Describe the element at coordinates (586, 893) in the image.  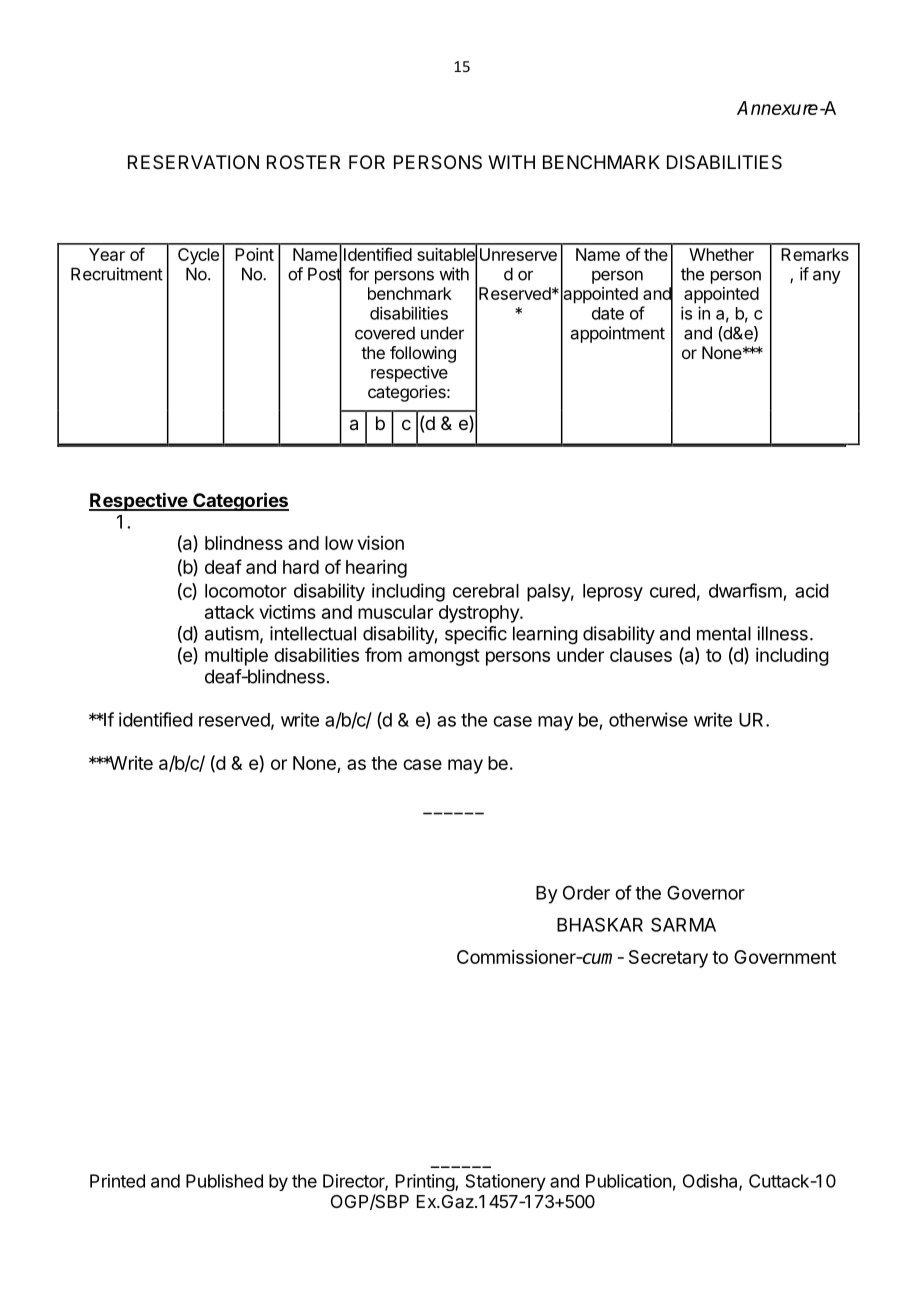
I see `Order` at that location.
